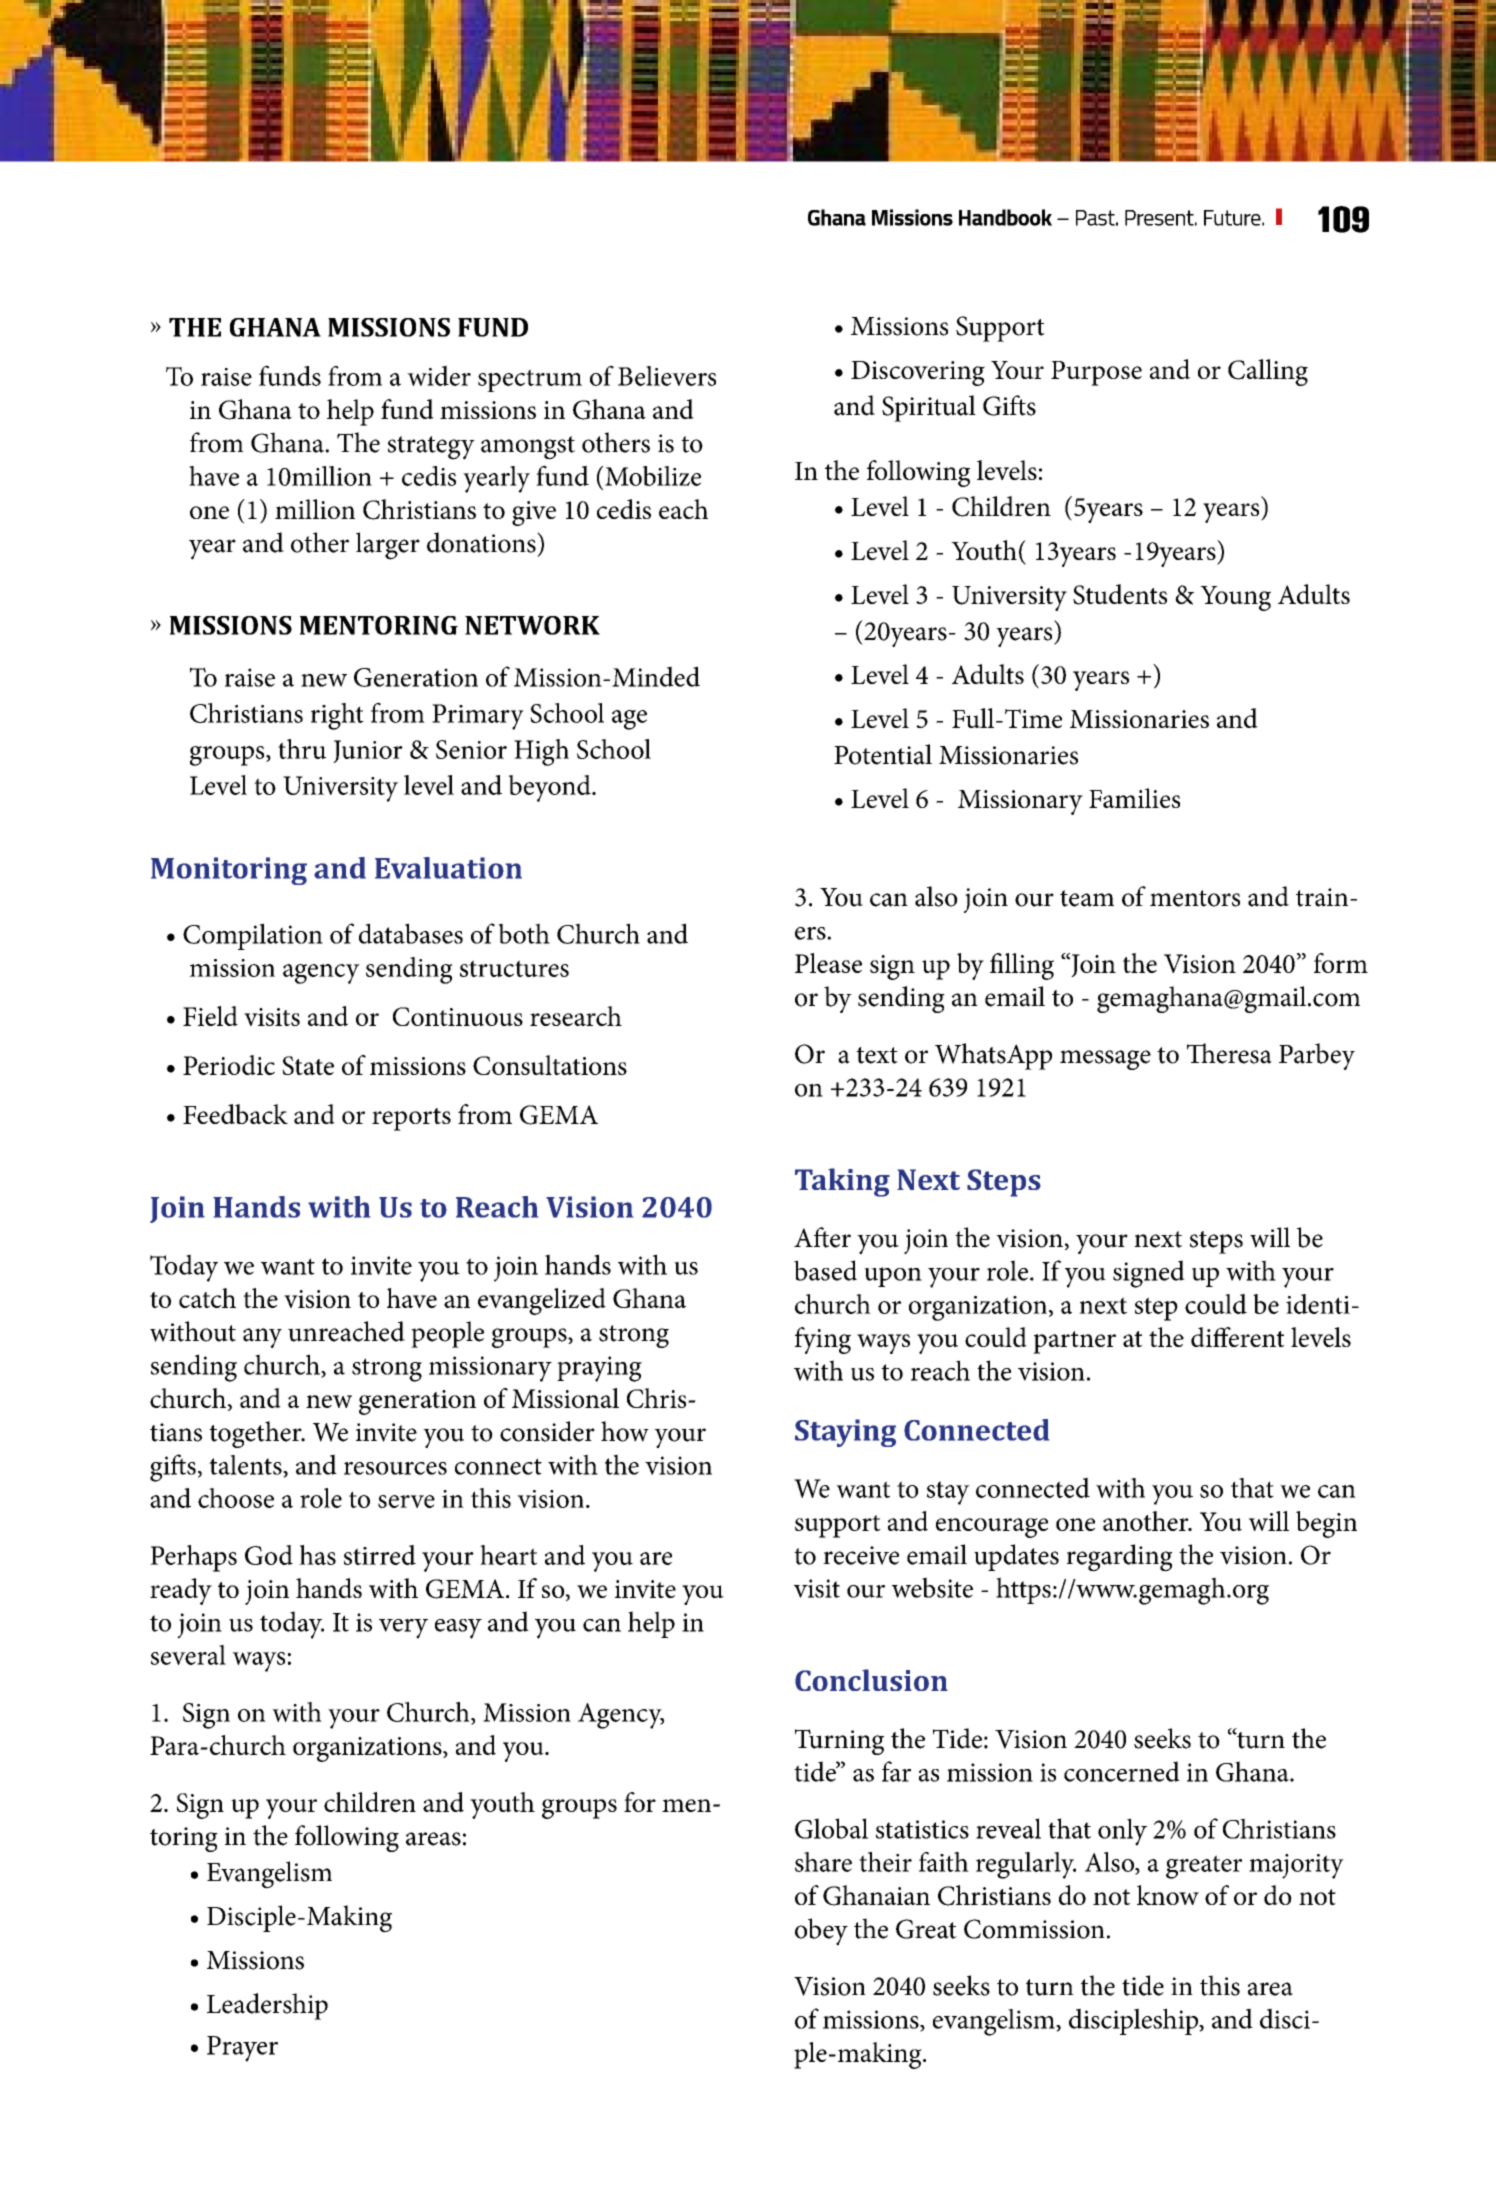 The width and height of the screenshot is (1496, 2204). Describe the element at coordinates (308, 1065) in the screenshot. I see `State` at that location.
